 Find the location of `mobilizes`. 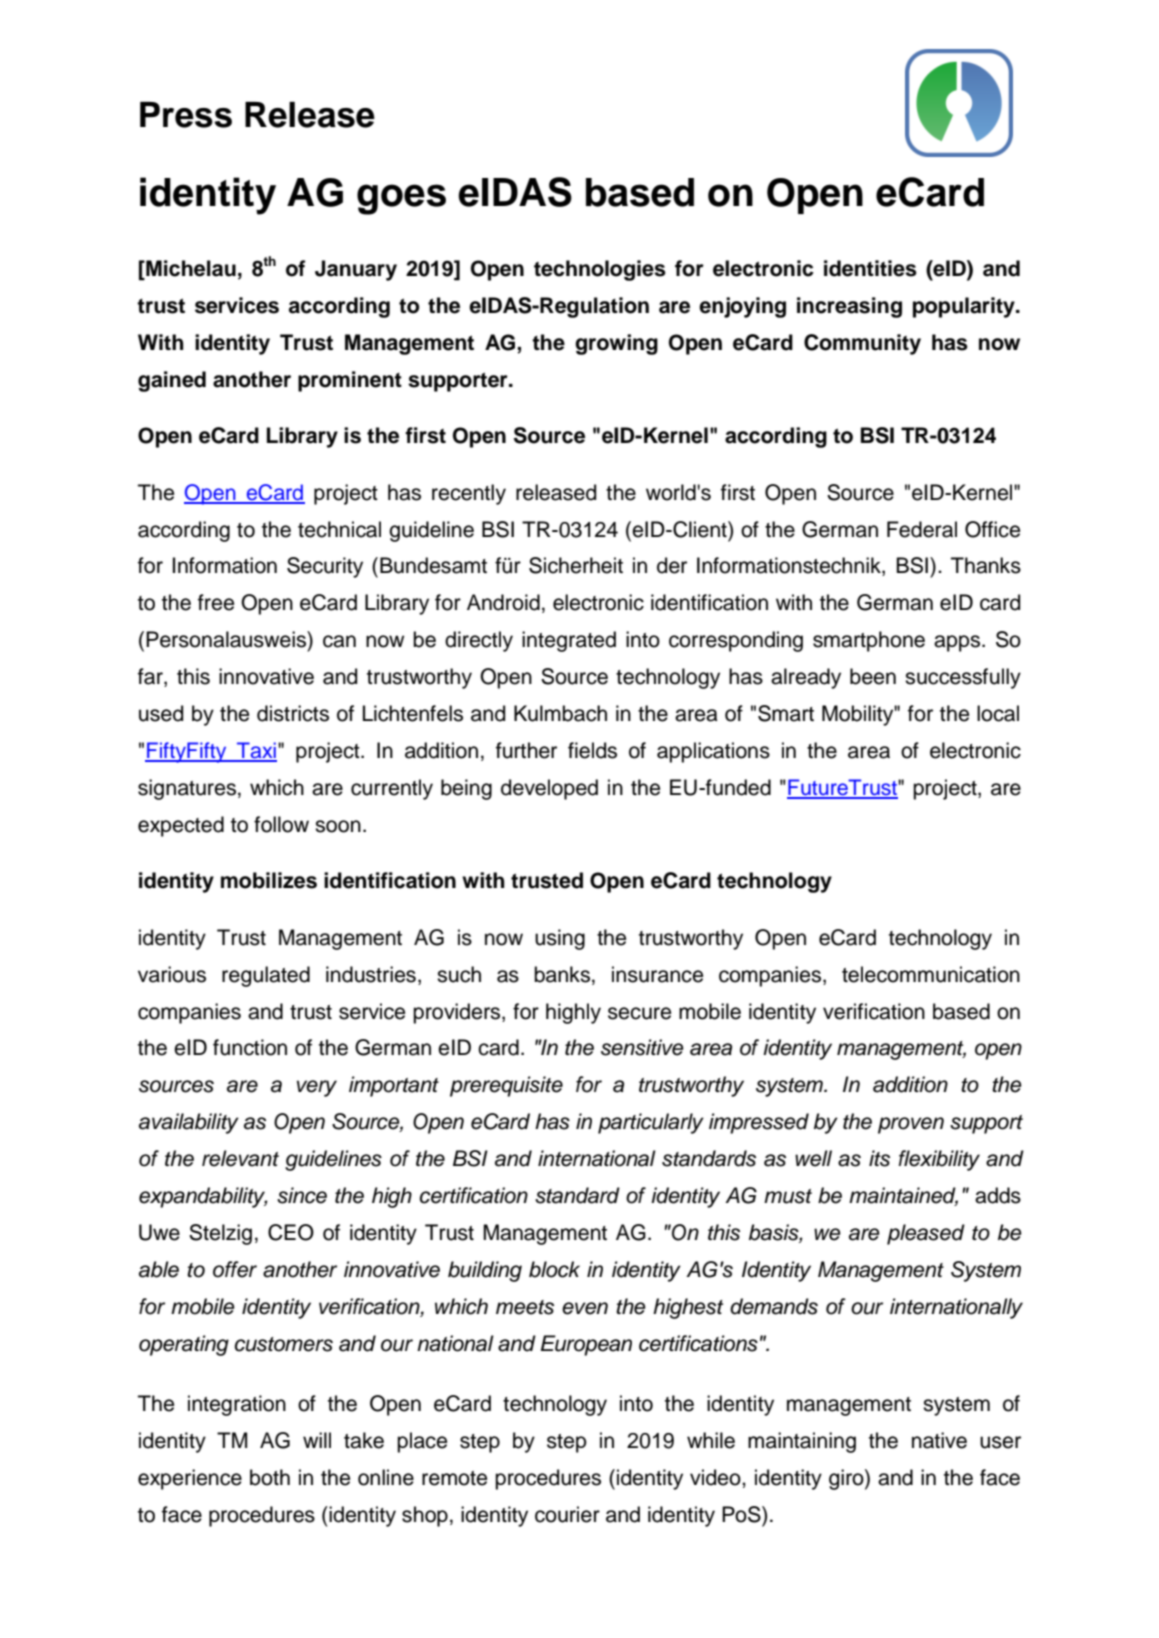

mobilizes is located at coordinates (269, 880).
